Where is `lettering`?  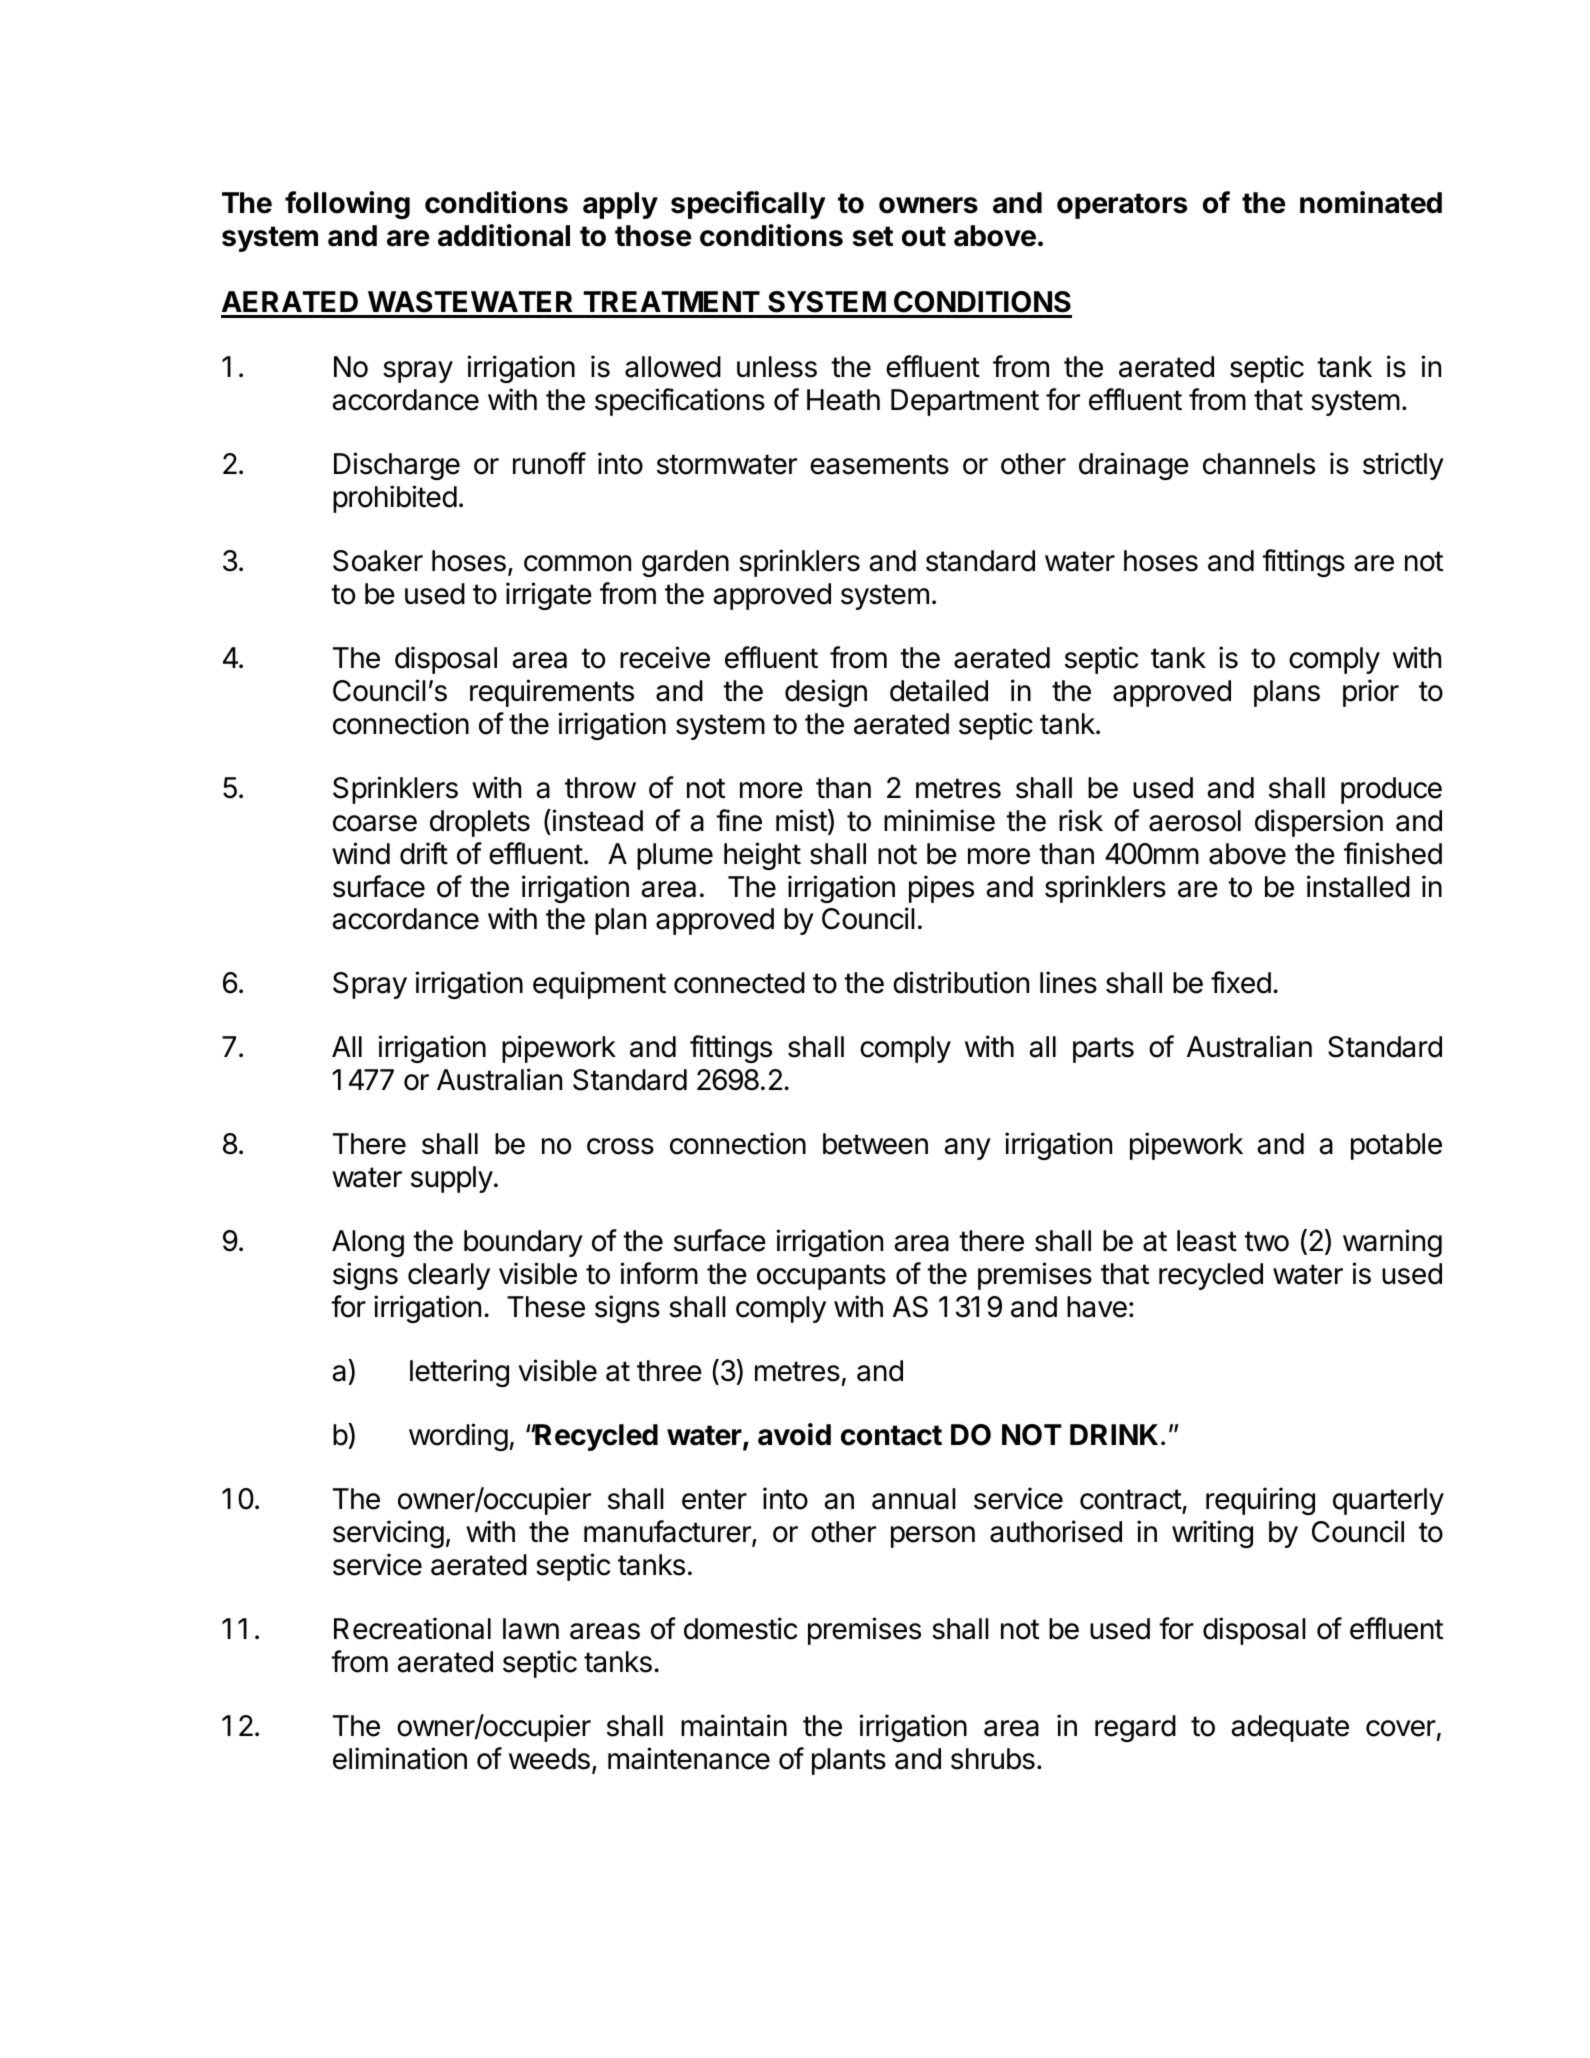
lettering is located at coordinates (459, 1373).
